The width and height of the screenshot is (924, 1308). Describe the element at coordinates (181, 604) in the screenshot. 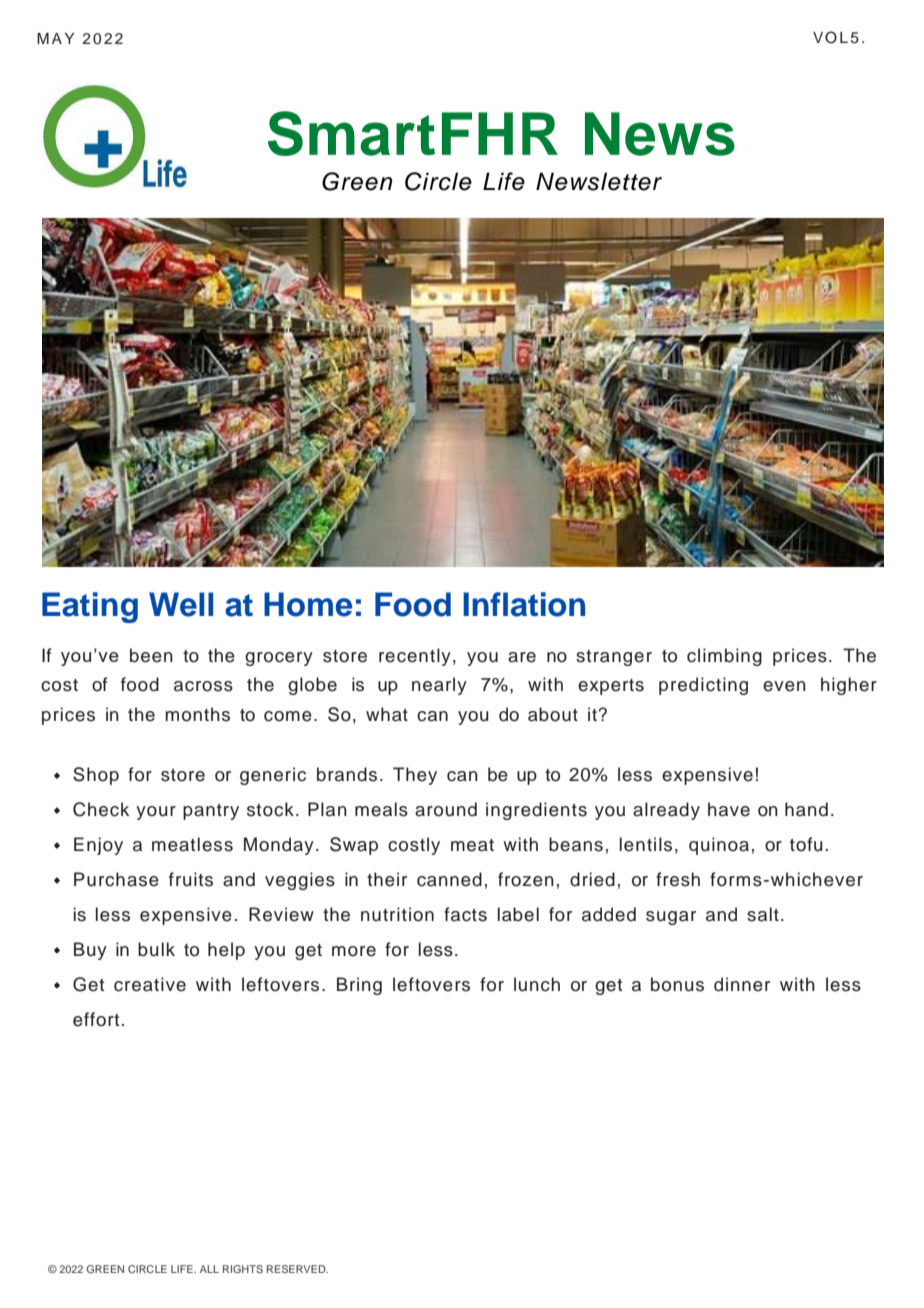

I see `Well` at that location.
